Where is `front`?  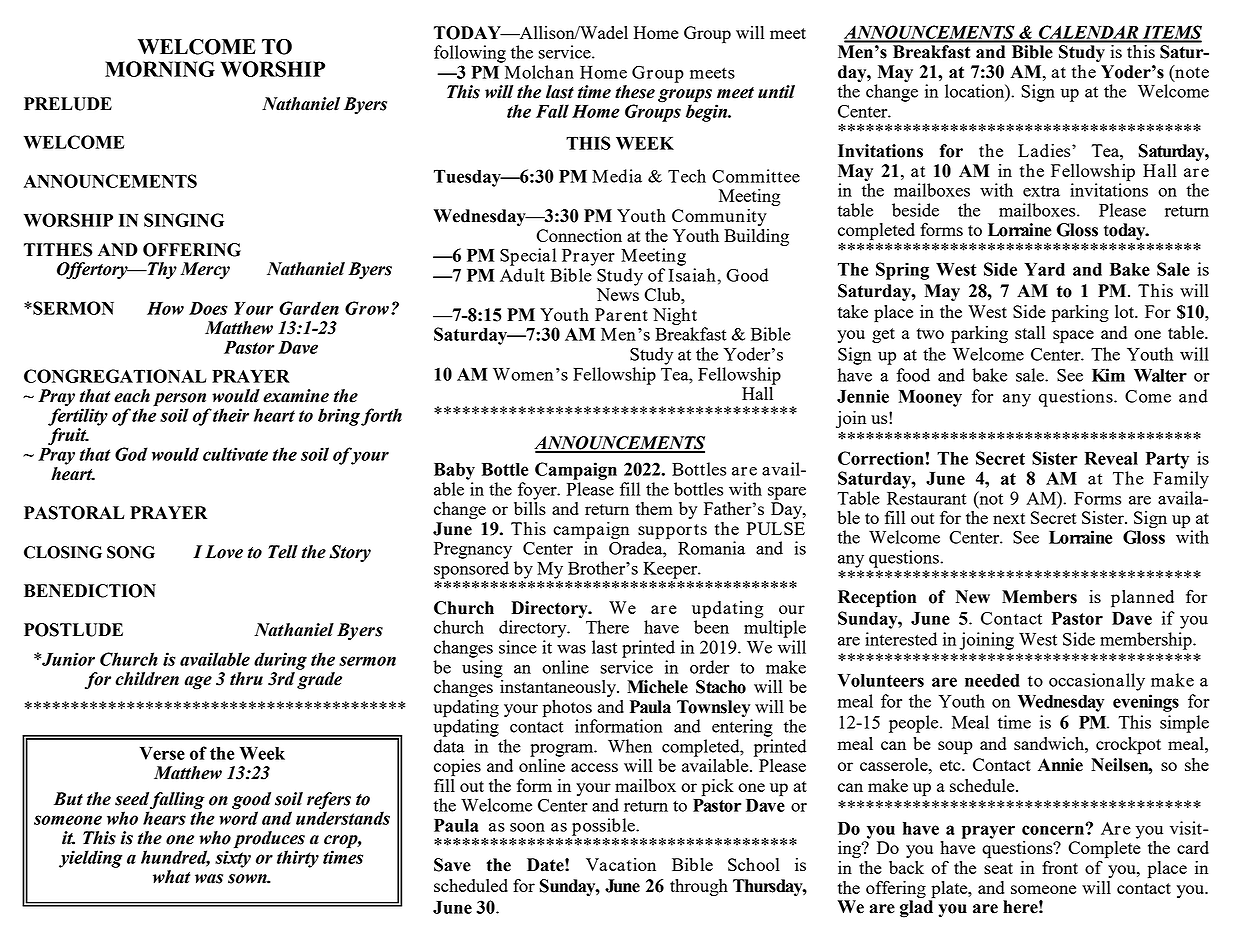
front is located at coordinates (1060, 867).
